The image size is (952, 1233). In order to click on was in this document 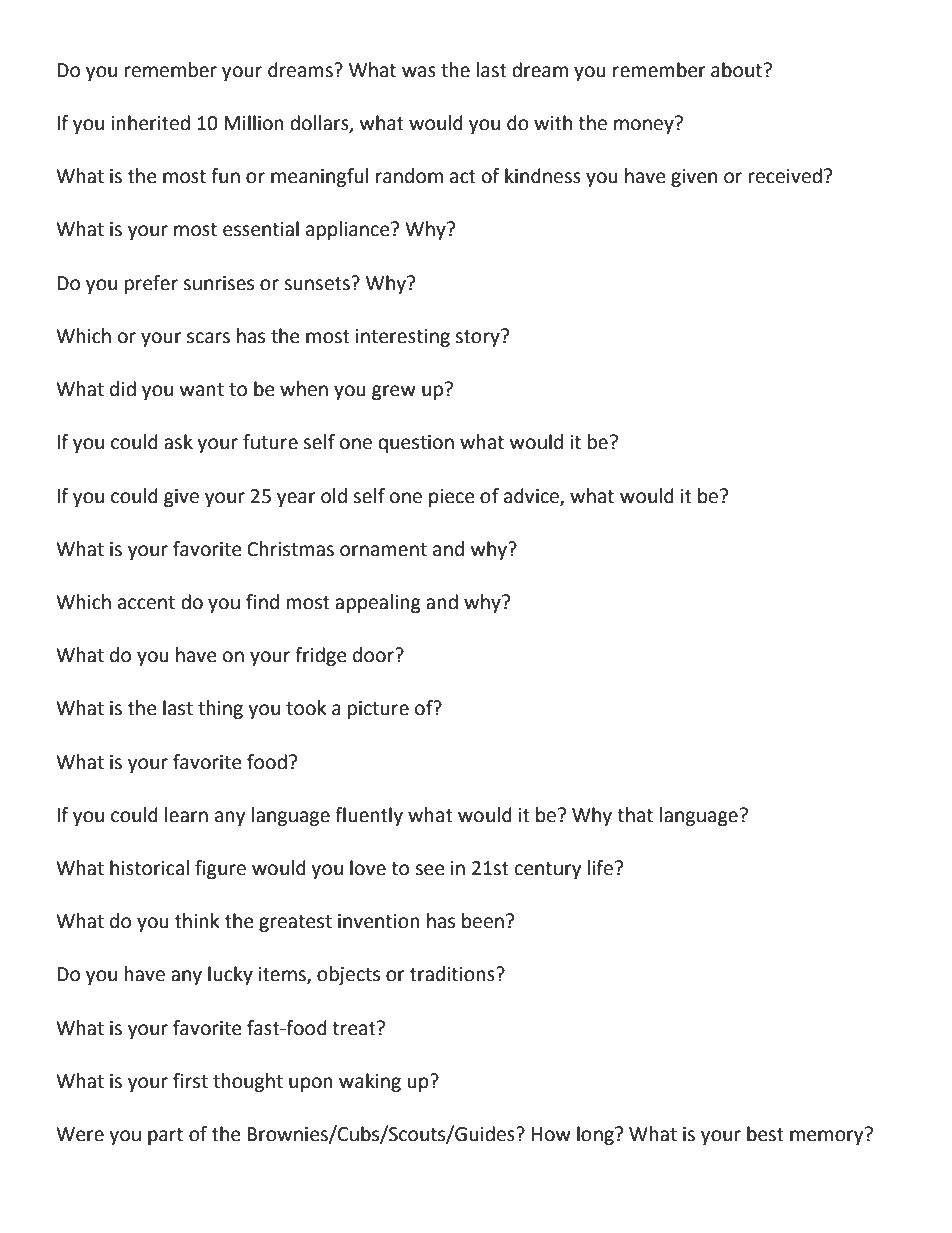, I will do `click(419, 72)`.
